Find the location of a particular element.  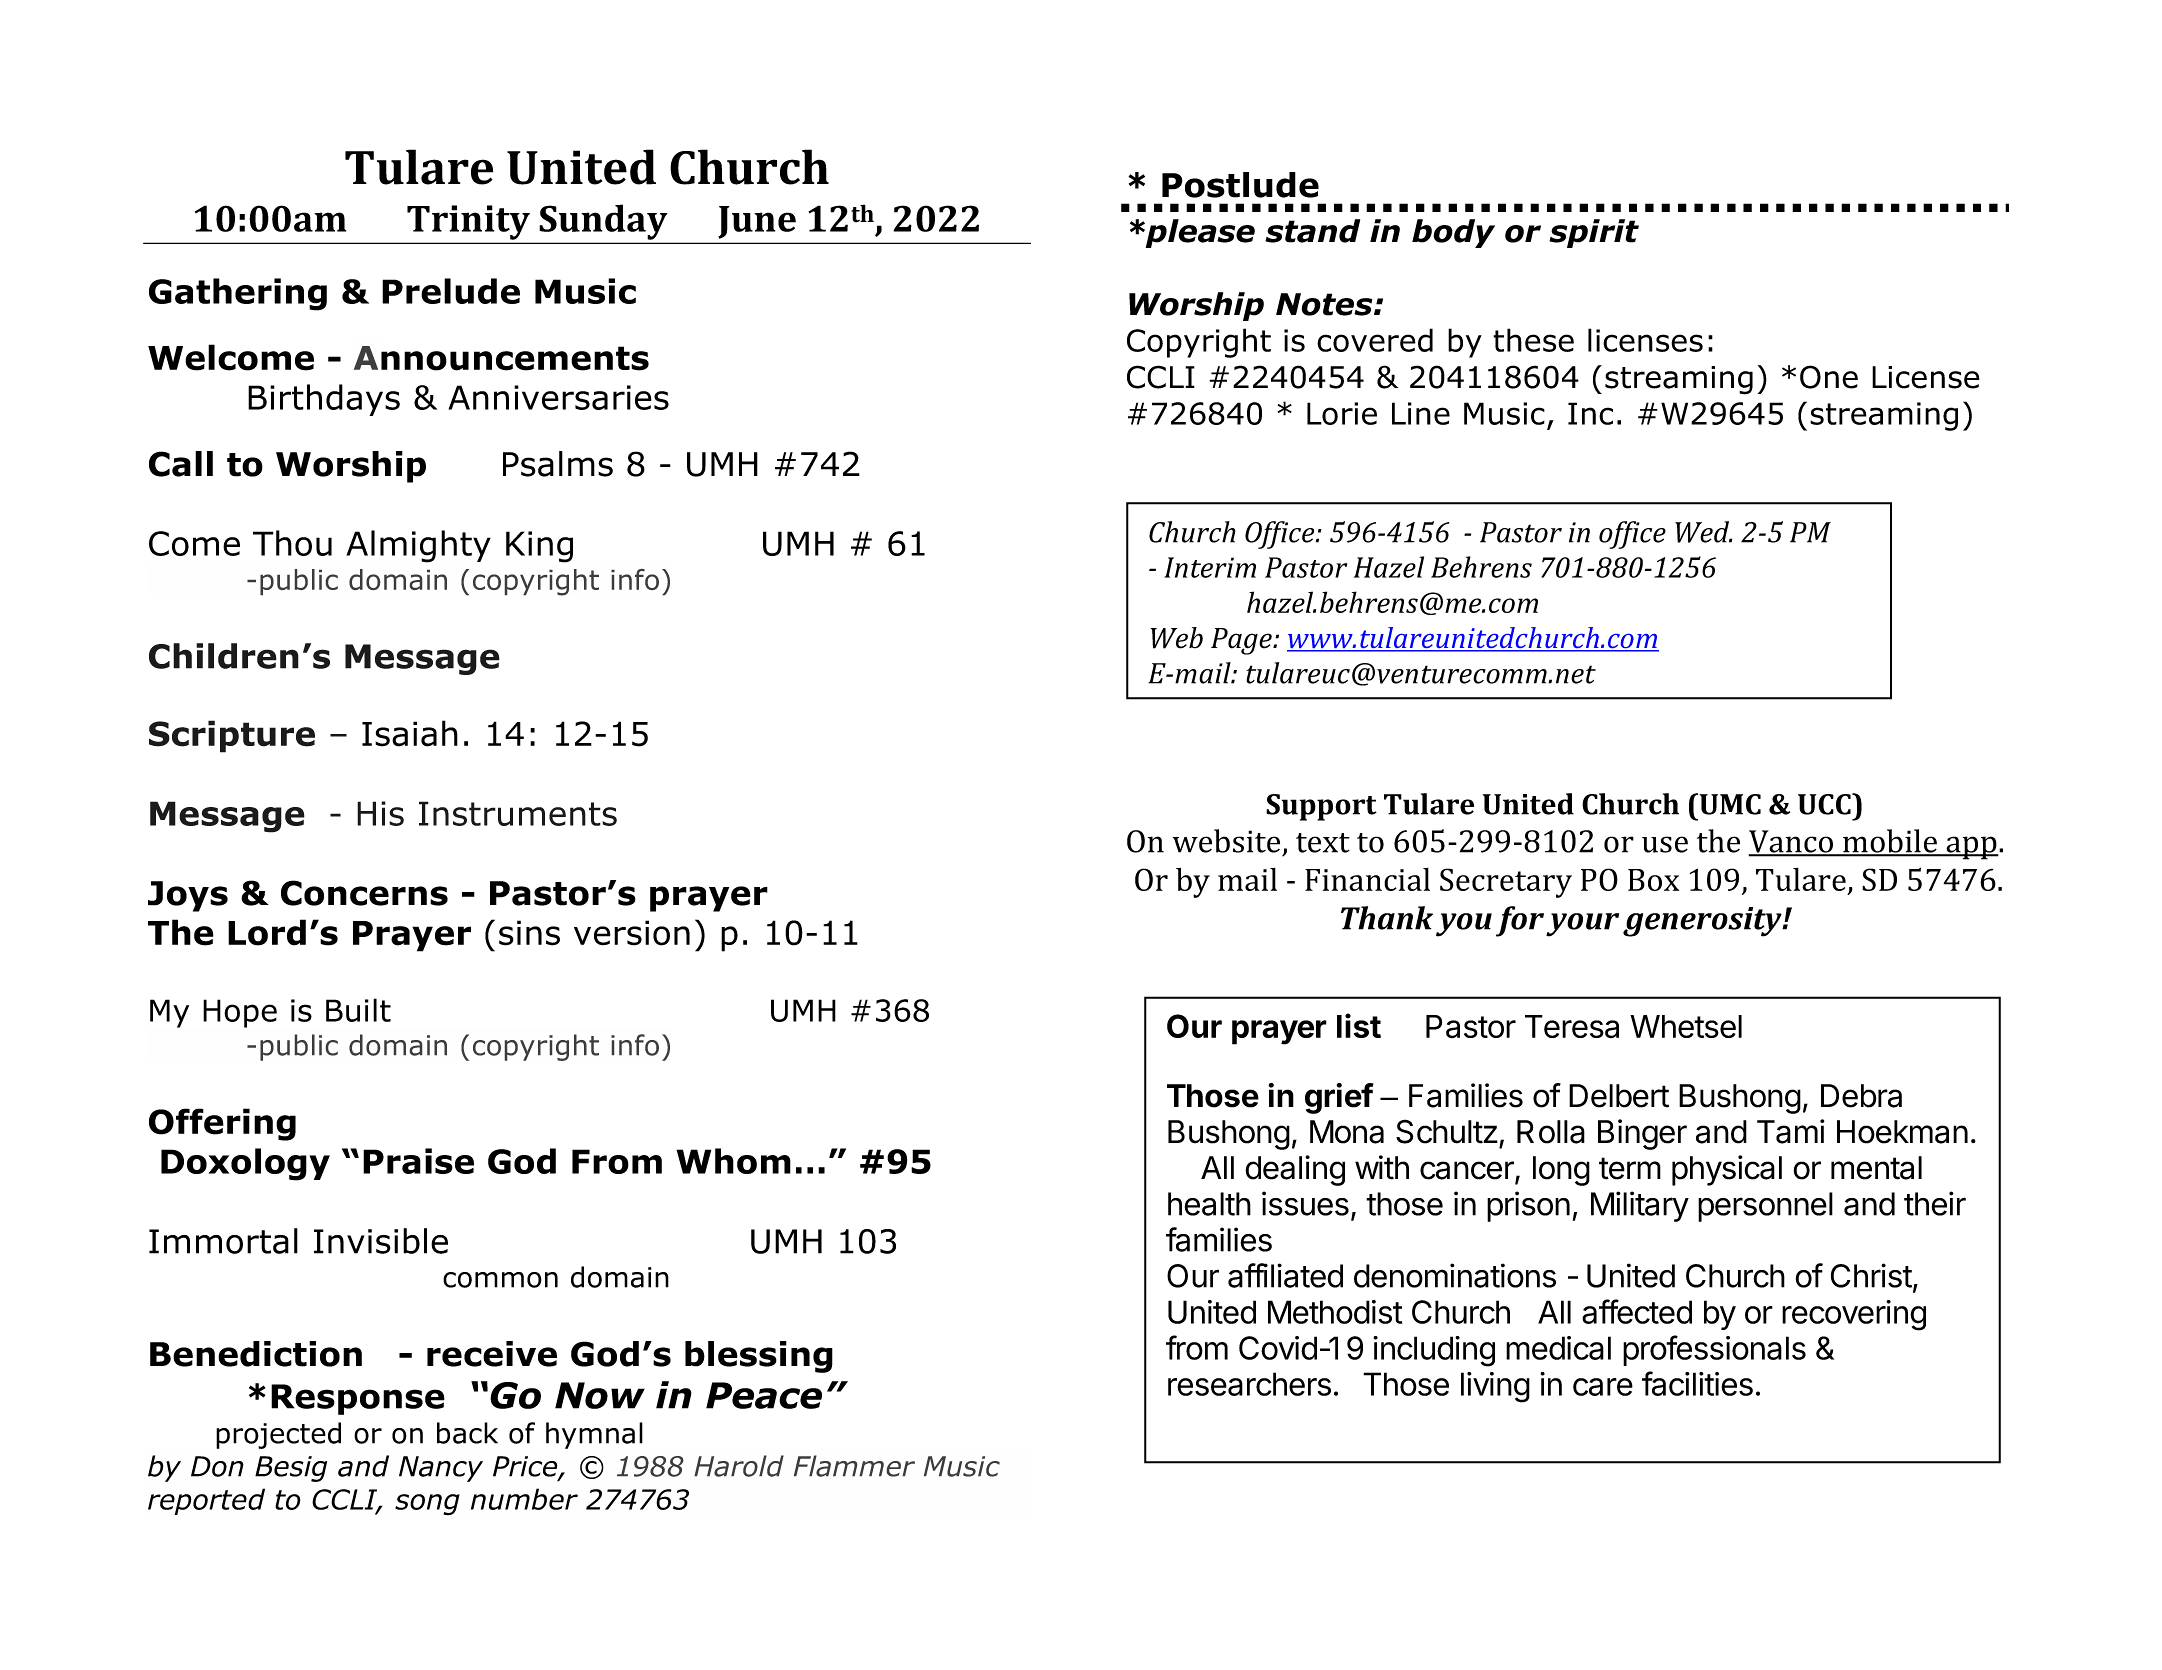

Prelude is located at coordinates (451, 291).
